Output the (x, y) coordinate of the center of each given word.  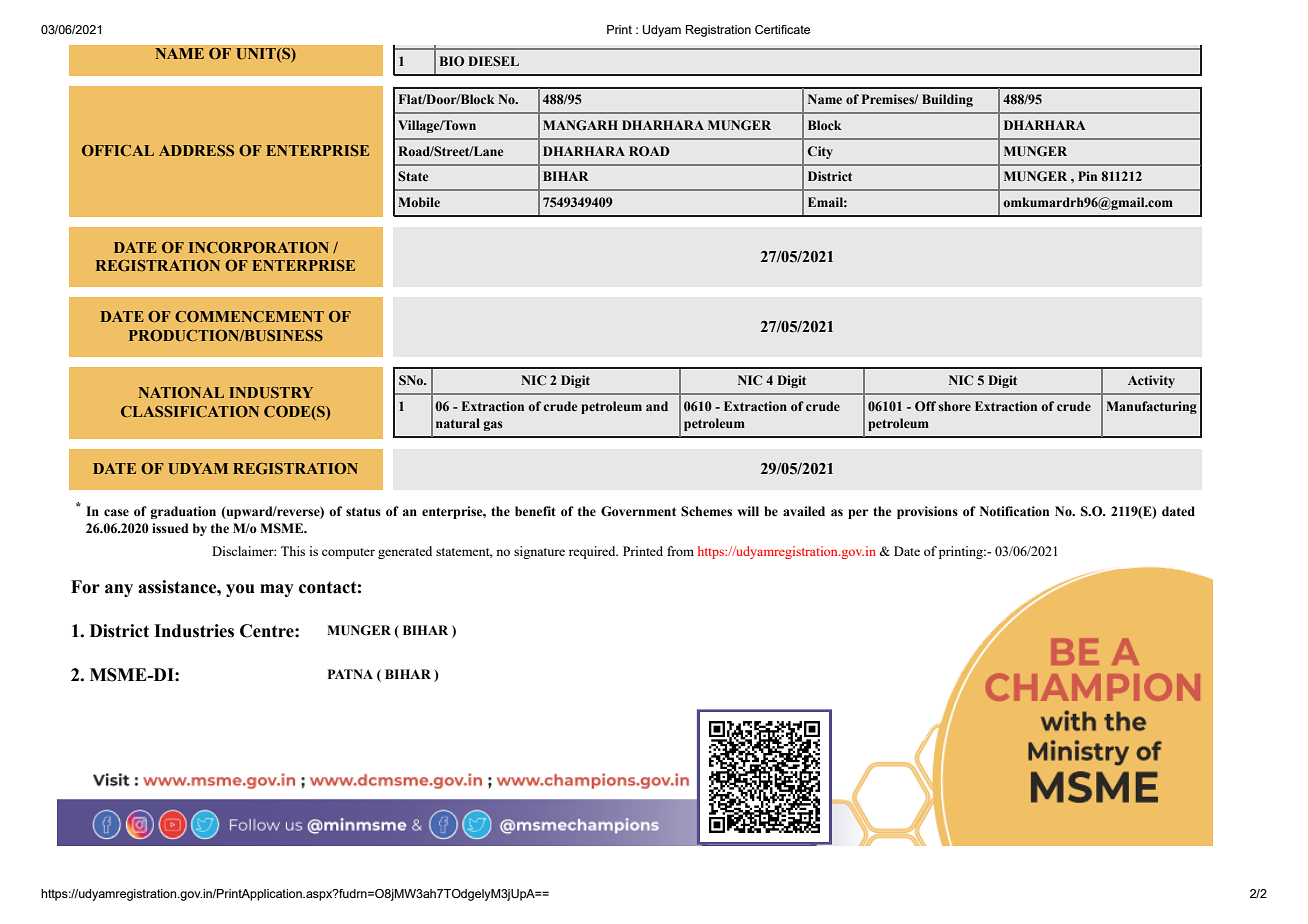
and (657, 406)
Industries (194, 631)
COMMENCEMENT (249, 316)
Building (947, 100)
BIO (452, 61)
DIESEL (493, 61)
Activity (1151, 381)
